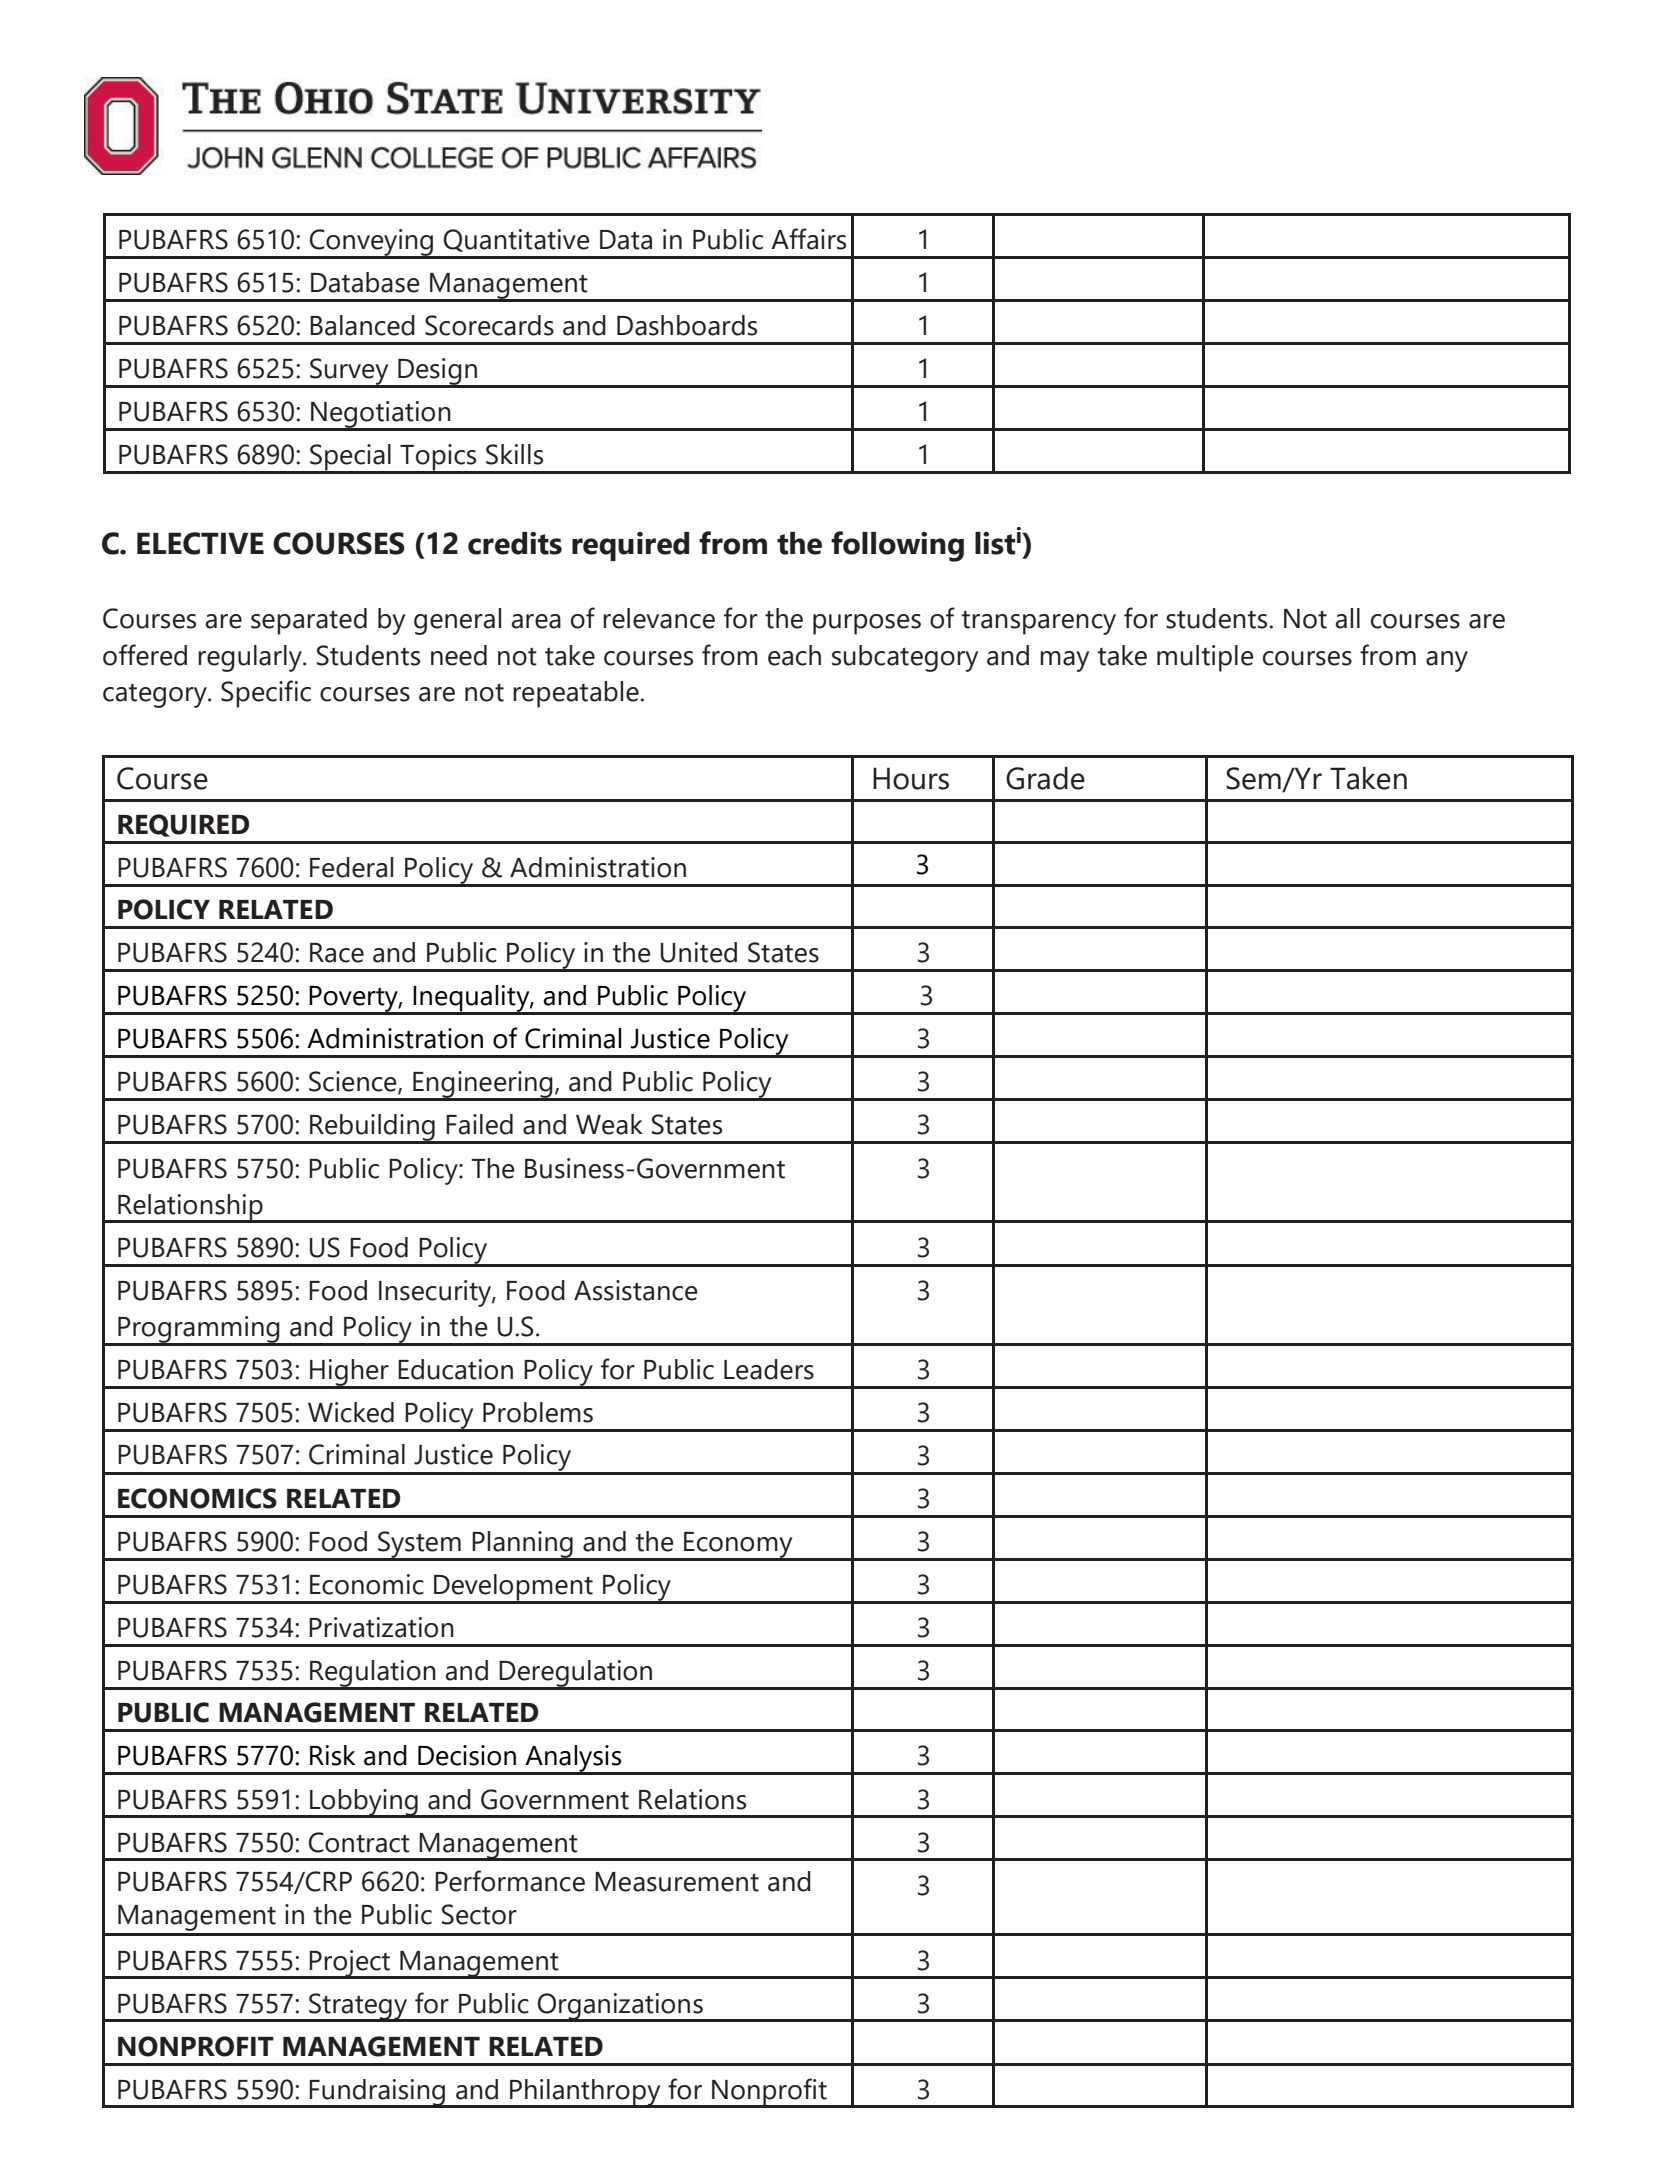 Image resolution: width=1672 pixels, height=2163 pixels. What do you see at coordinates (358, 2007) in the document?
I see `Strategy` at bounding box center [358, 2007].
